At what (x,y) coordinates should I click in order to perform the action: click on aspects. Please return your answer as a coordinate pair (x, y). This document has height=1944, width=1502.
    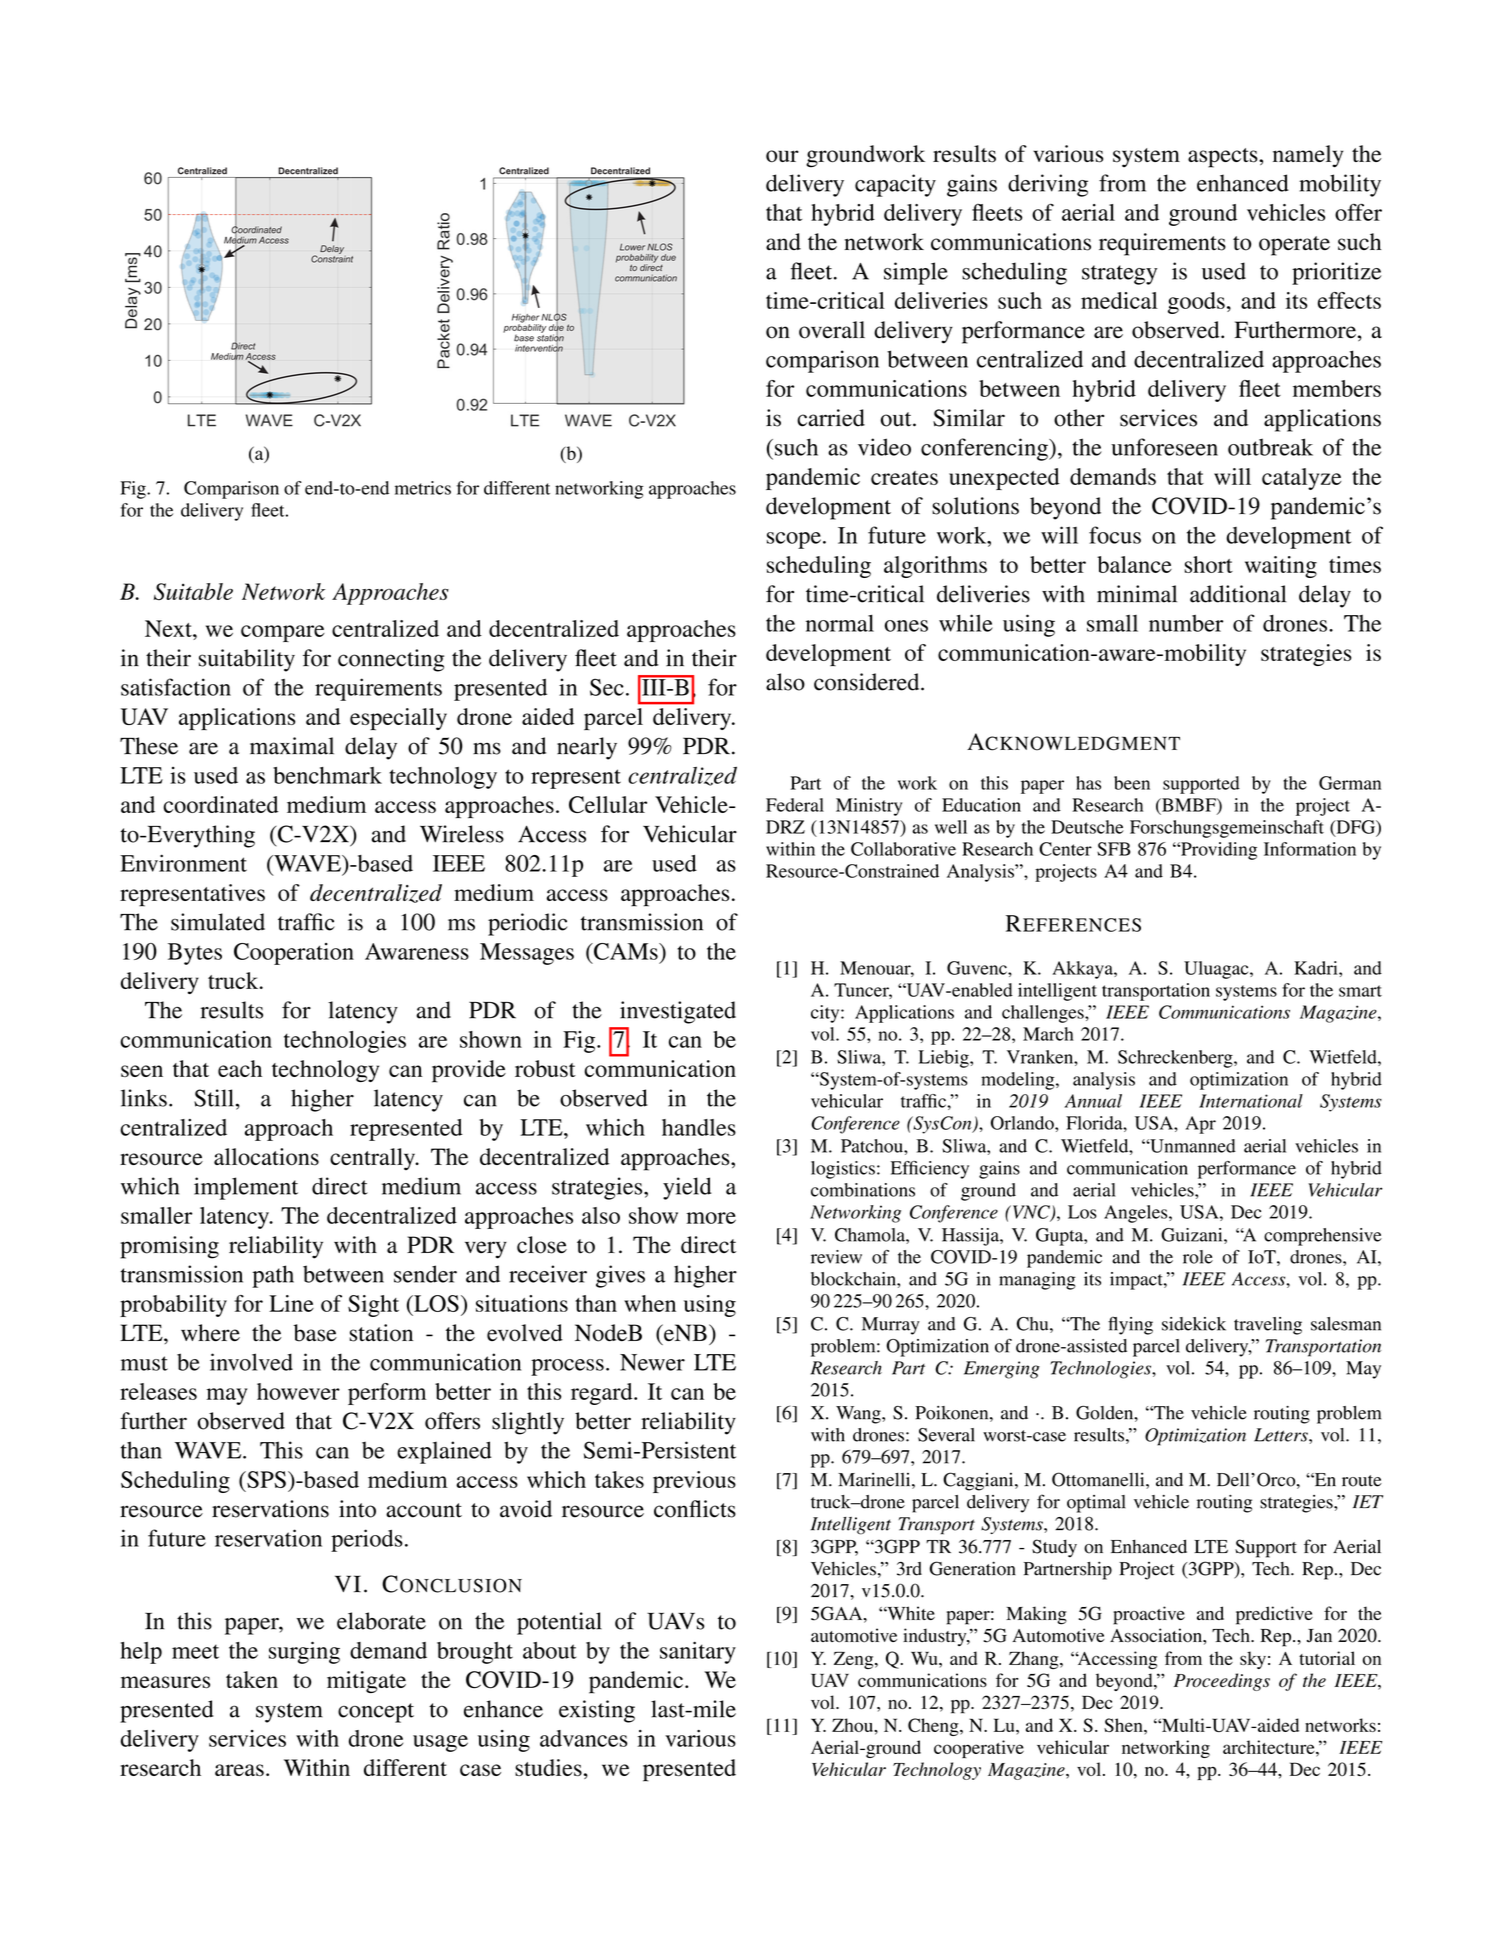
    Looking at the image, I should click on (1224, 158).
